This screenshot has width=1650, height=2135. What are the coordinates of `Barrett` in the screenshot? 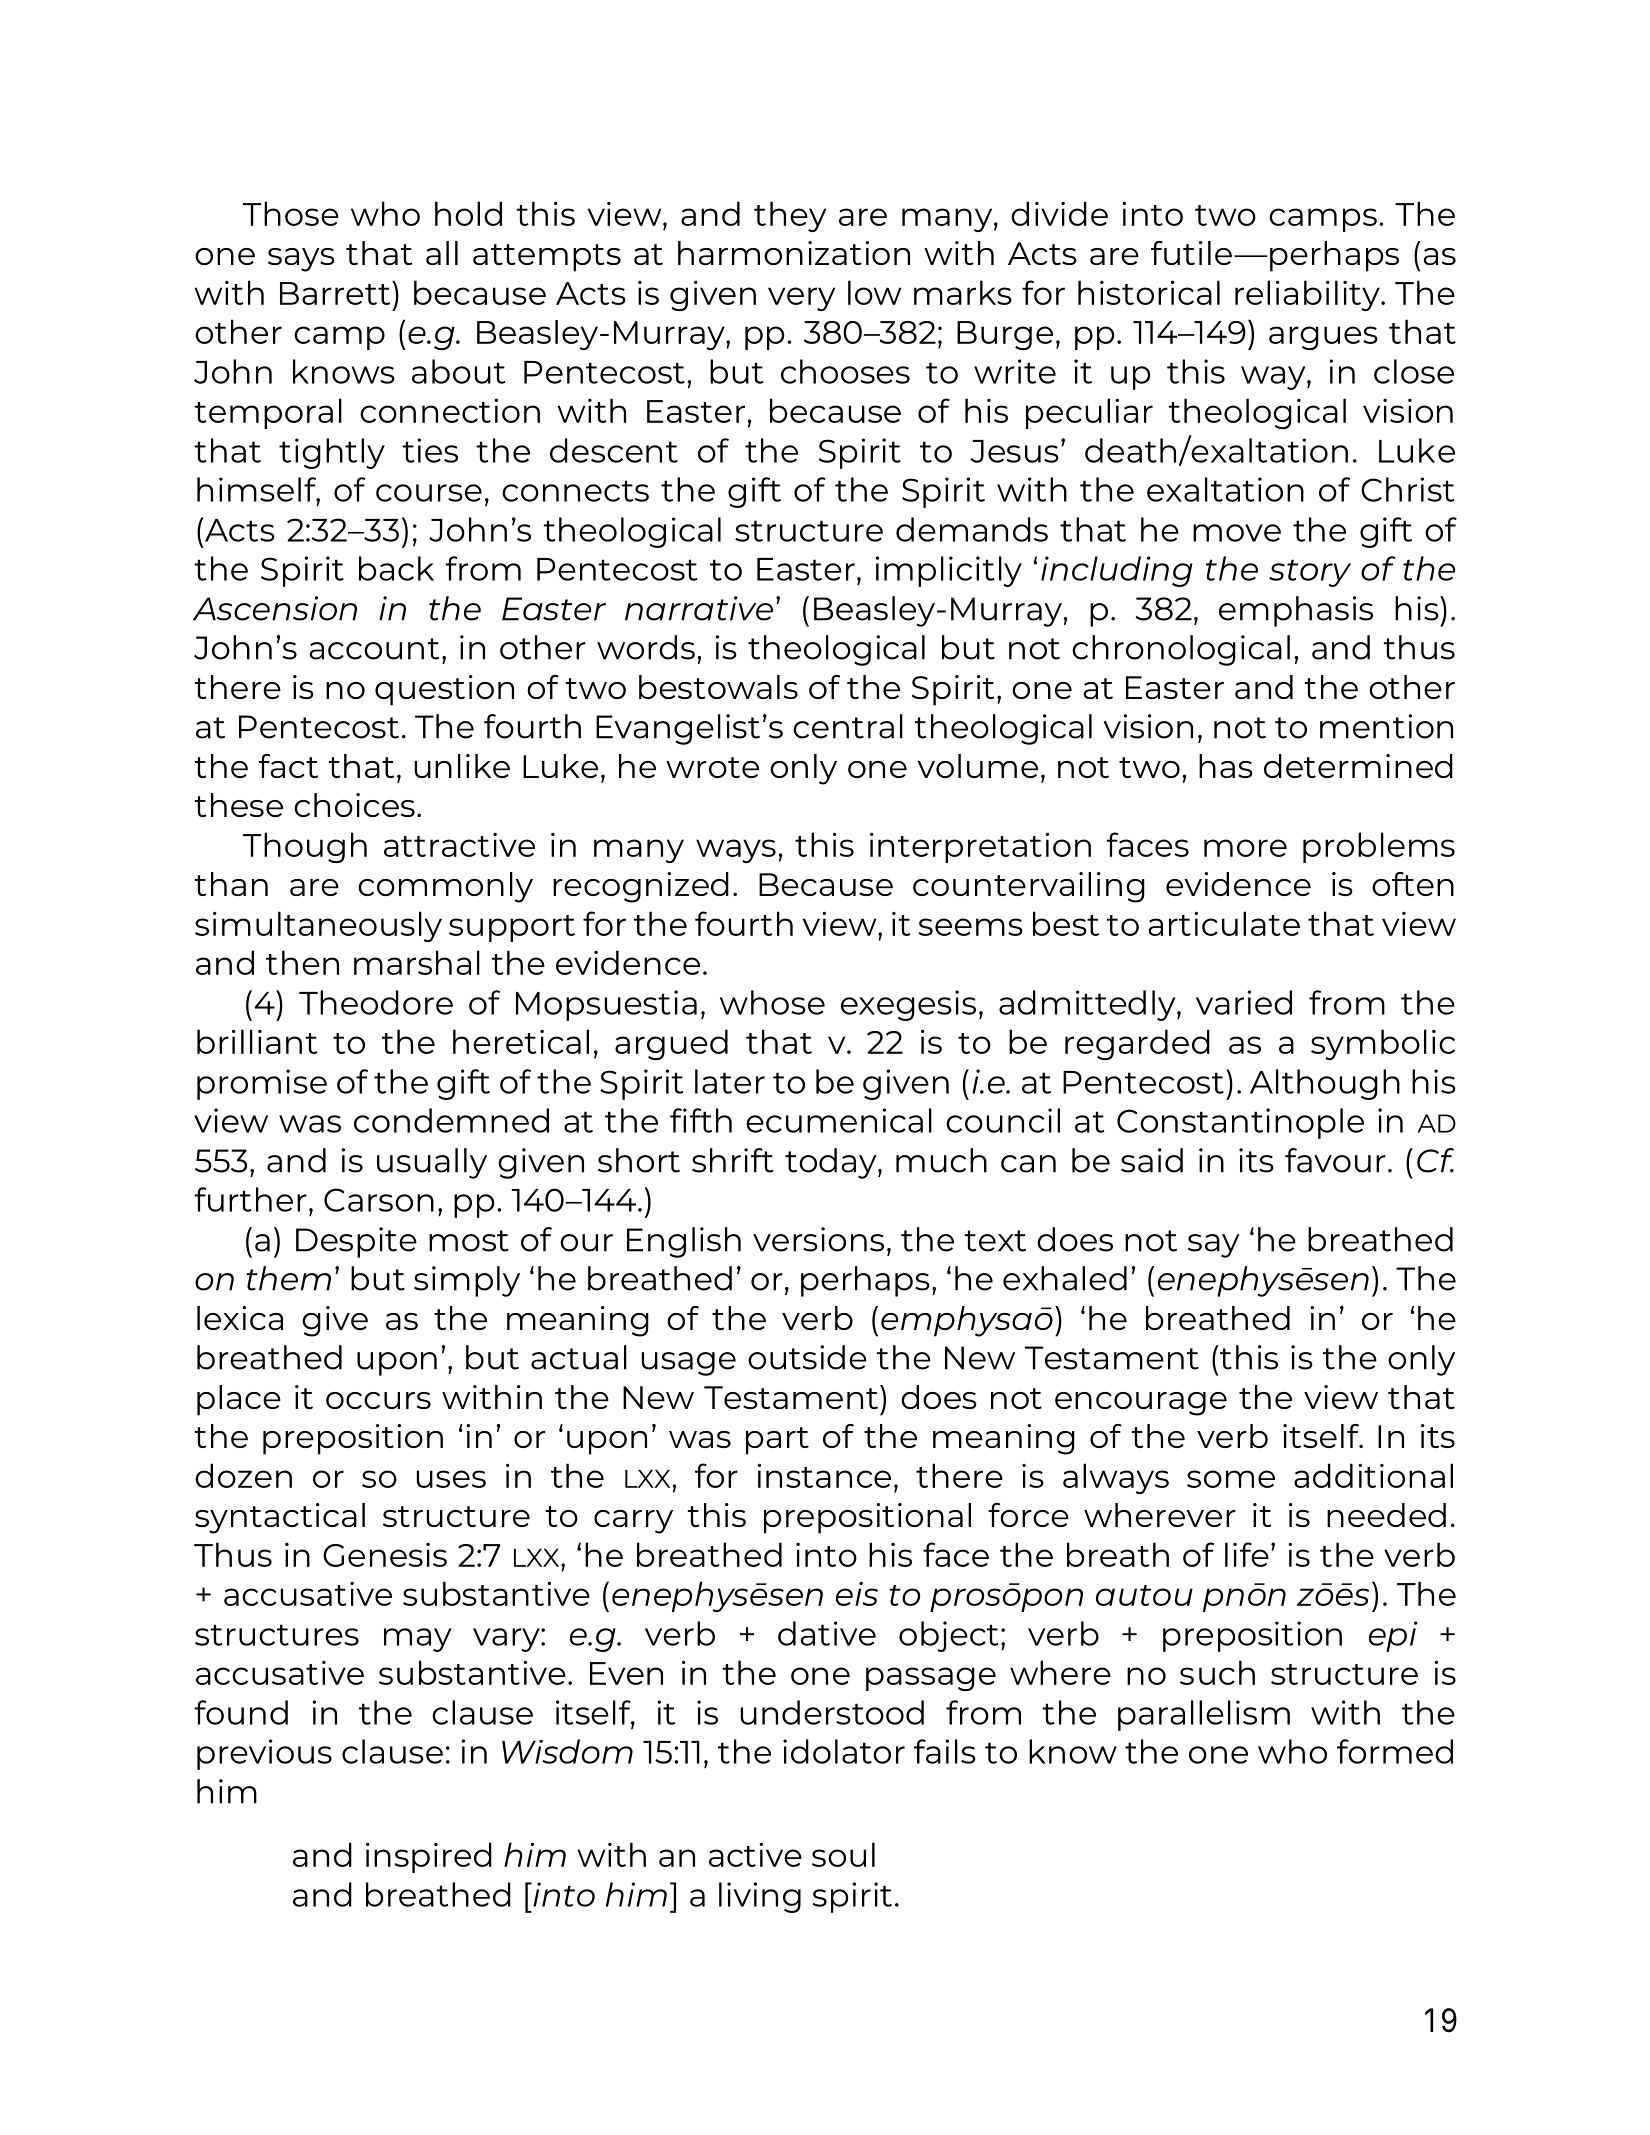 It's located at (336, 293).
